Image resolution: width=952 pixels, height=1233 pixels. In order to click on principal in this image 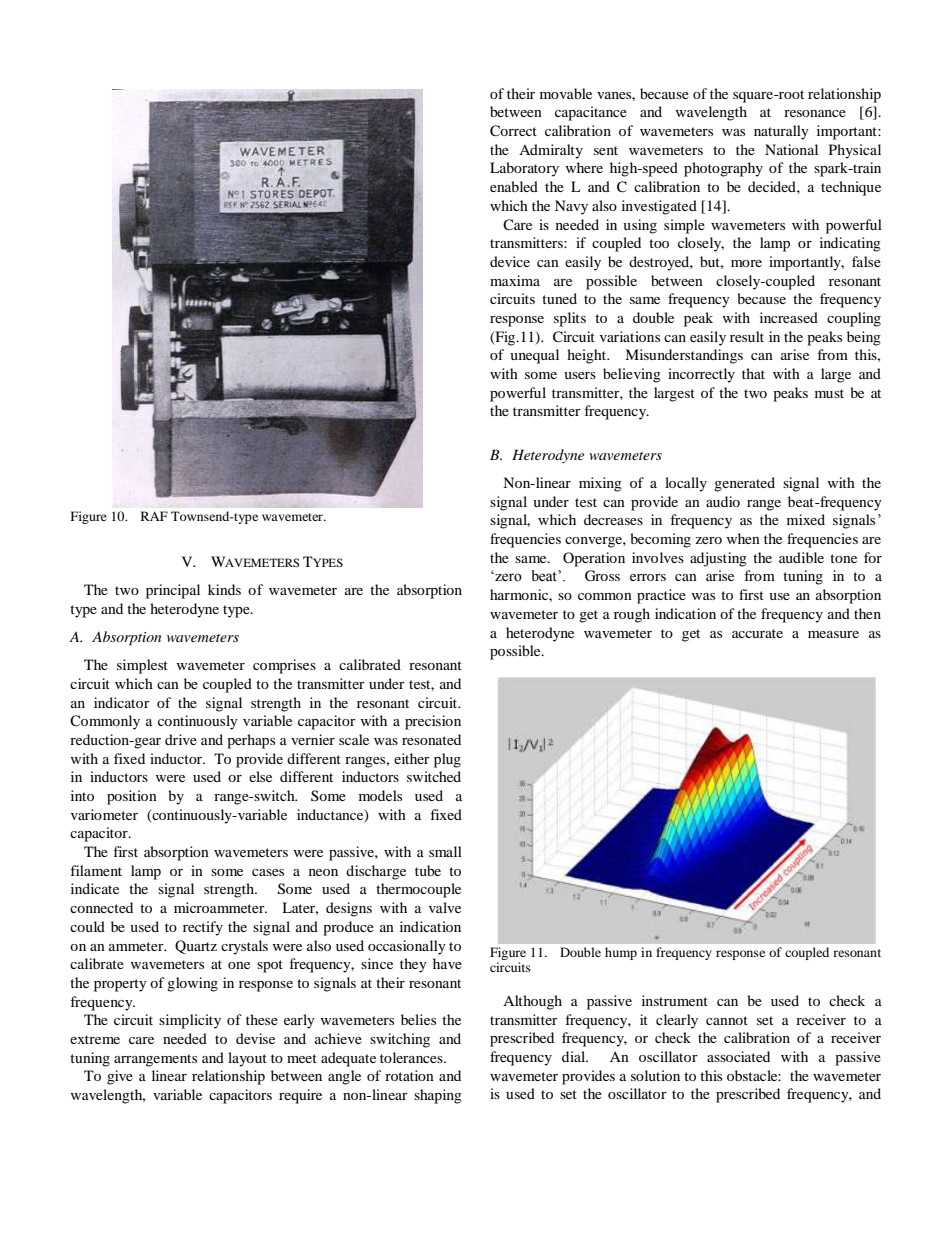, I will do `click(173, 591)`.
